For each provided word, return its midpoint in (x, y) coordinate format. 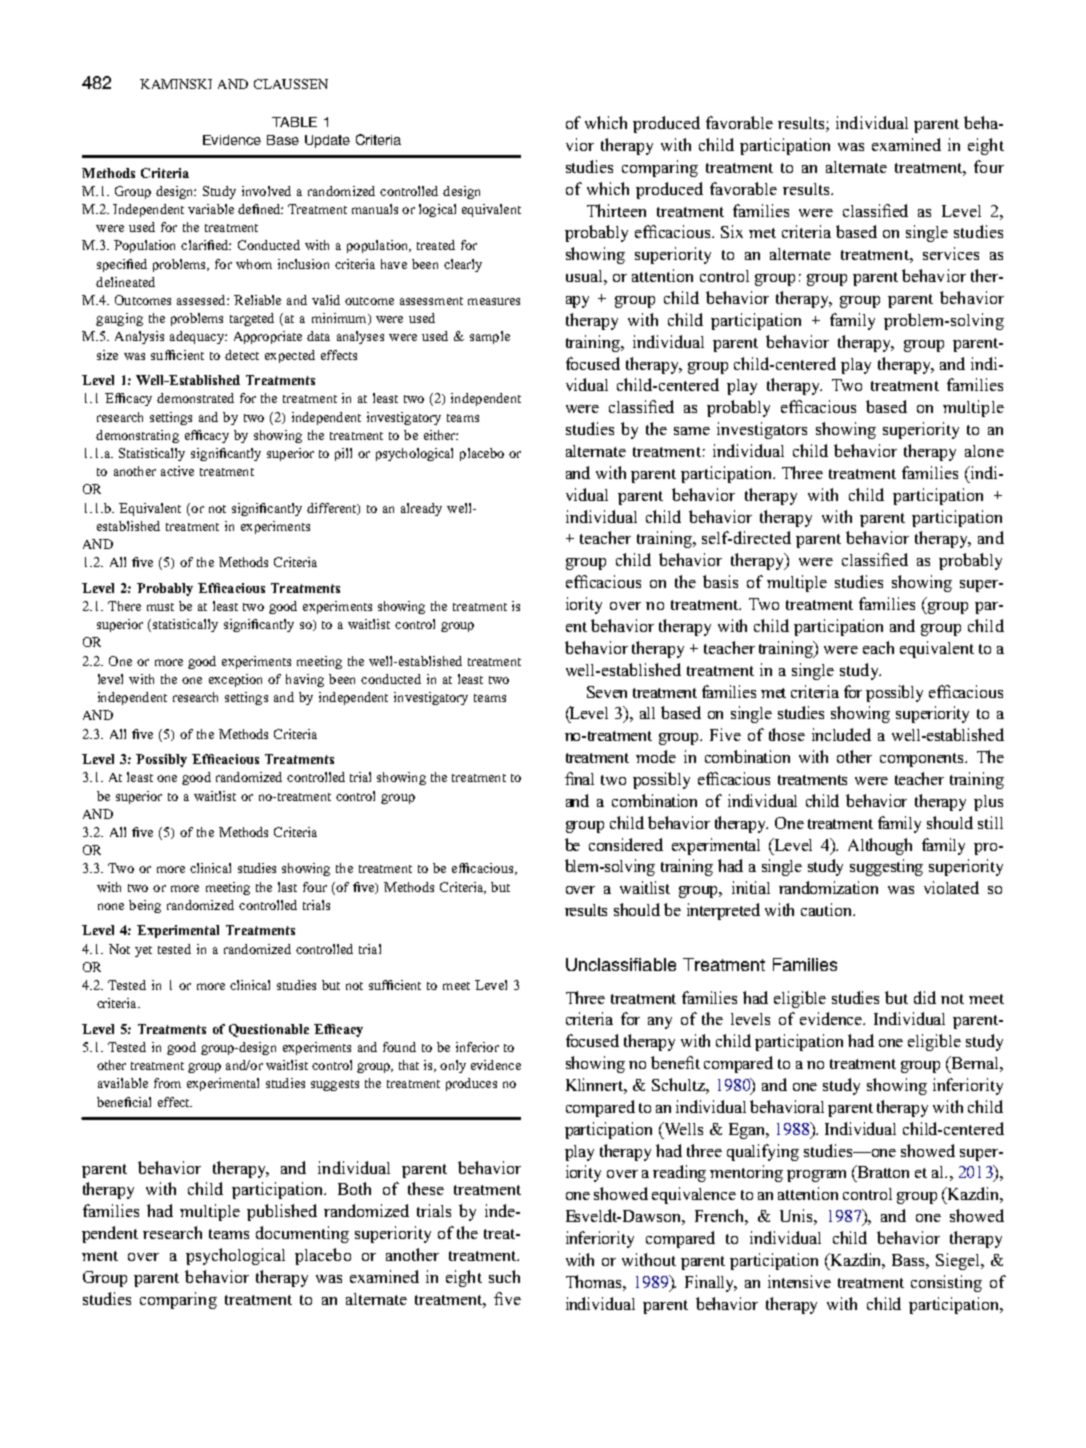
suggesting (886, 867)
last (287, 887)
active (177, 471)
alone (984, 451)
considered (626, 844)
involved (266, 191)
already (421, 509)
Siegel (959, 1261)
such (504, 1276)
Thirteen (616, 210)
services (951, 253)
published (282, 1212)
